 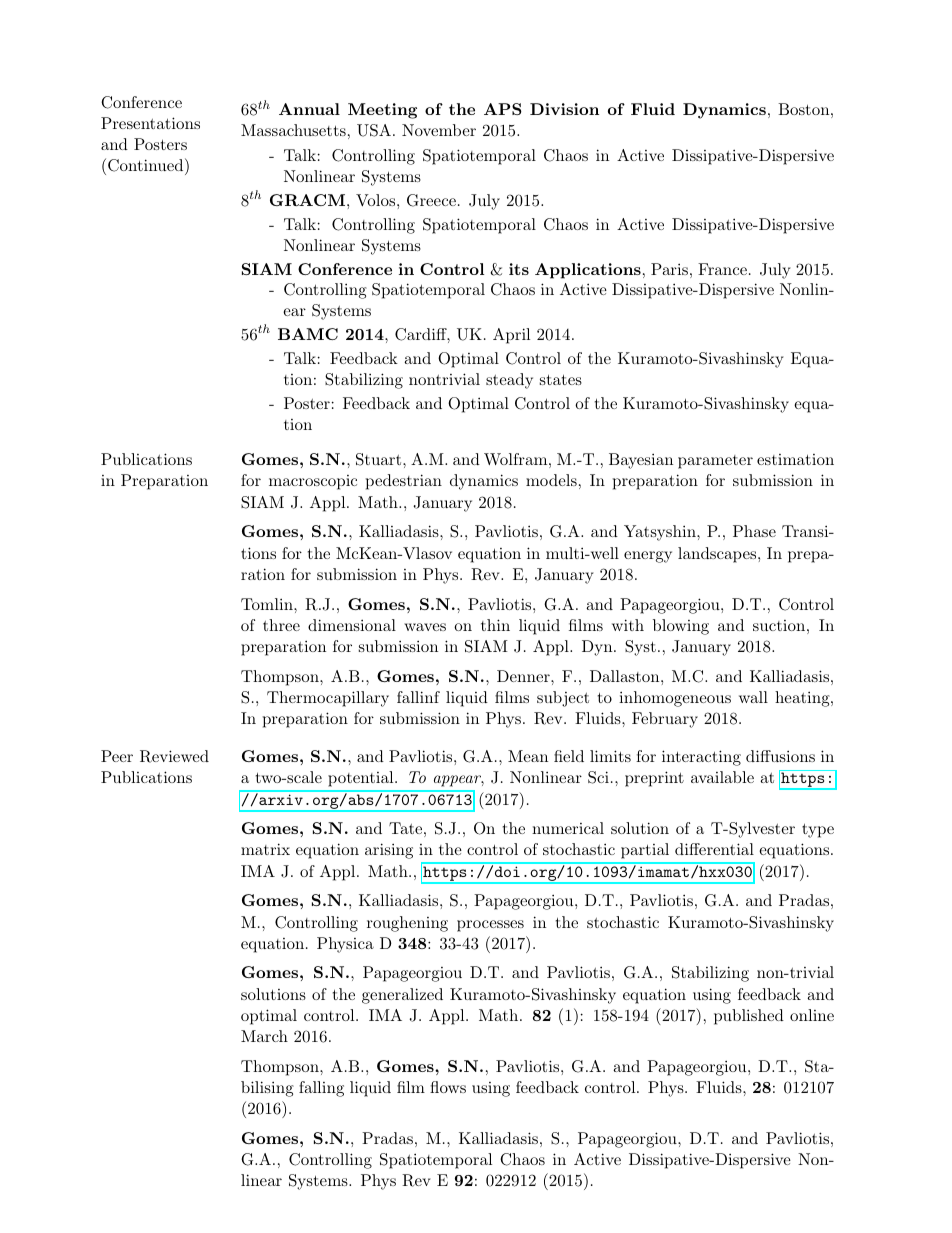 I want to click on Mean, so click(x=528, y=756).
